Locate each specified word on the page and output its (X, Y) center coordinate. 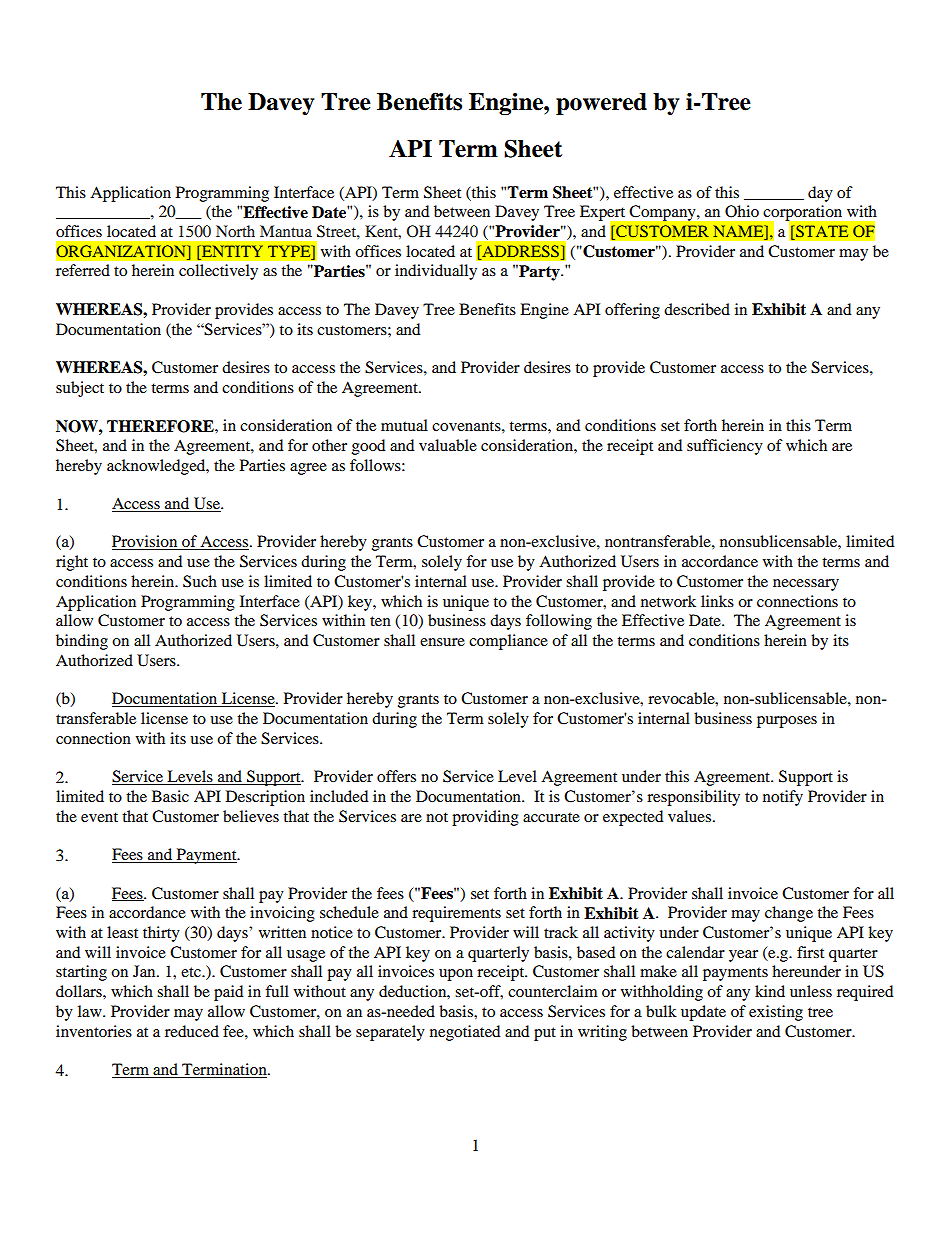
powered (601, 104)
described (697, 309)
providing (485, 818)
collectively (218, 272)
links (717, 601)
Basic (170, 796)
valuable (448, 445)
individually (436, 272)
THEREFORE (161, 426)
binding (82, 642)
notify (783, 798)
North (235, 231)
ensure (442, 642)
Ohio (742, 211)
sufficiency (725, 447)
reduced (192, 1031)
